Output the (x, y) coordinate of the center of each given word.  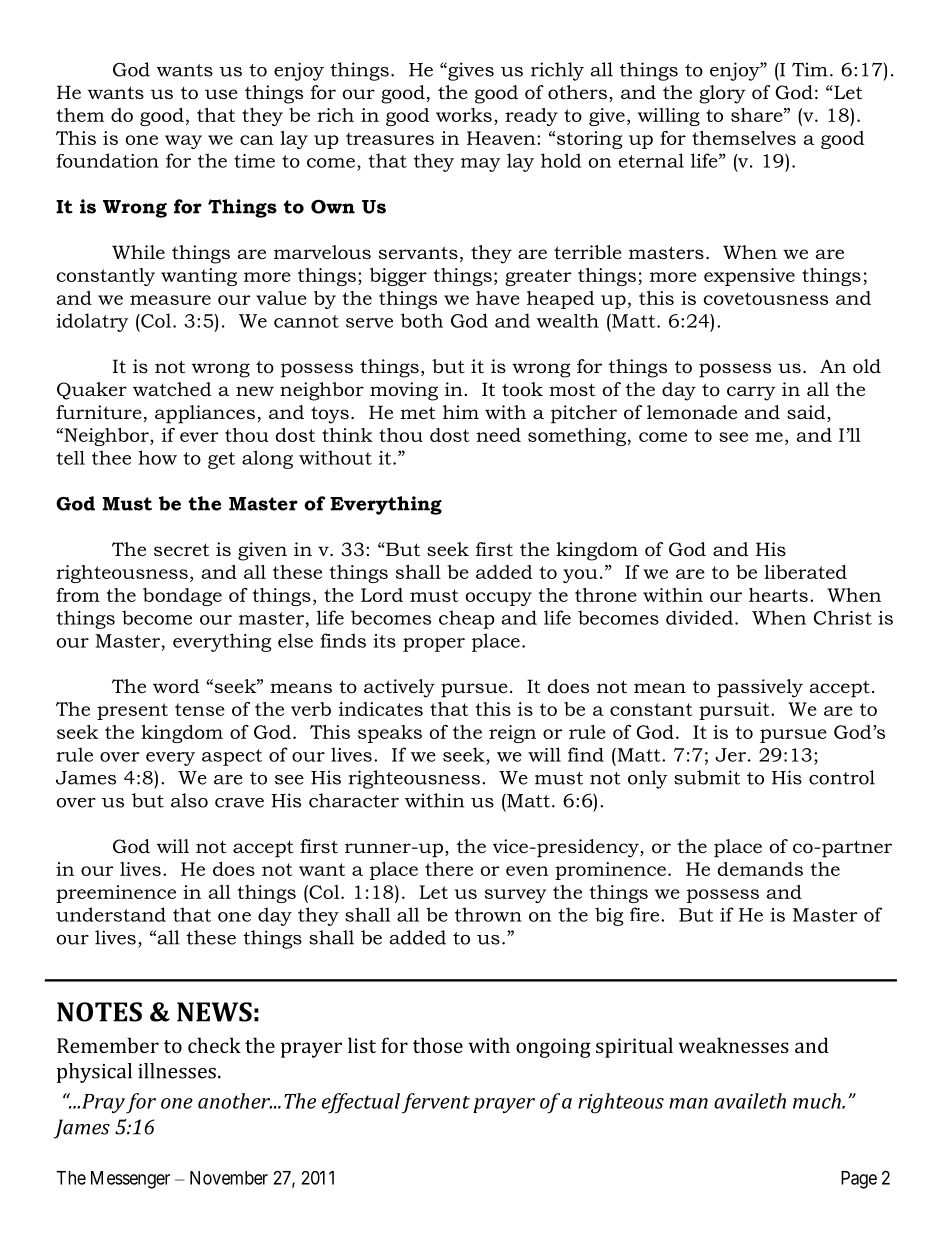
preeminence (116, 894)
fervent (436, 1103)
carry (751, 393)
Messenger (130, 1180)
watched (172, 389)
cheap (467, 619)
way (183, 142)
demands (760, 869)
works (464, 115)
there (449, 869)
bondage (182, 597)
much (818, 1101)
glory (722, 94)
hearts (778, 595)
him (461, 412)
